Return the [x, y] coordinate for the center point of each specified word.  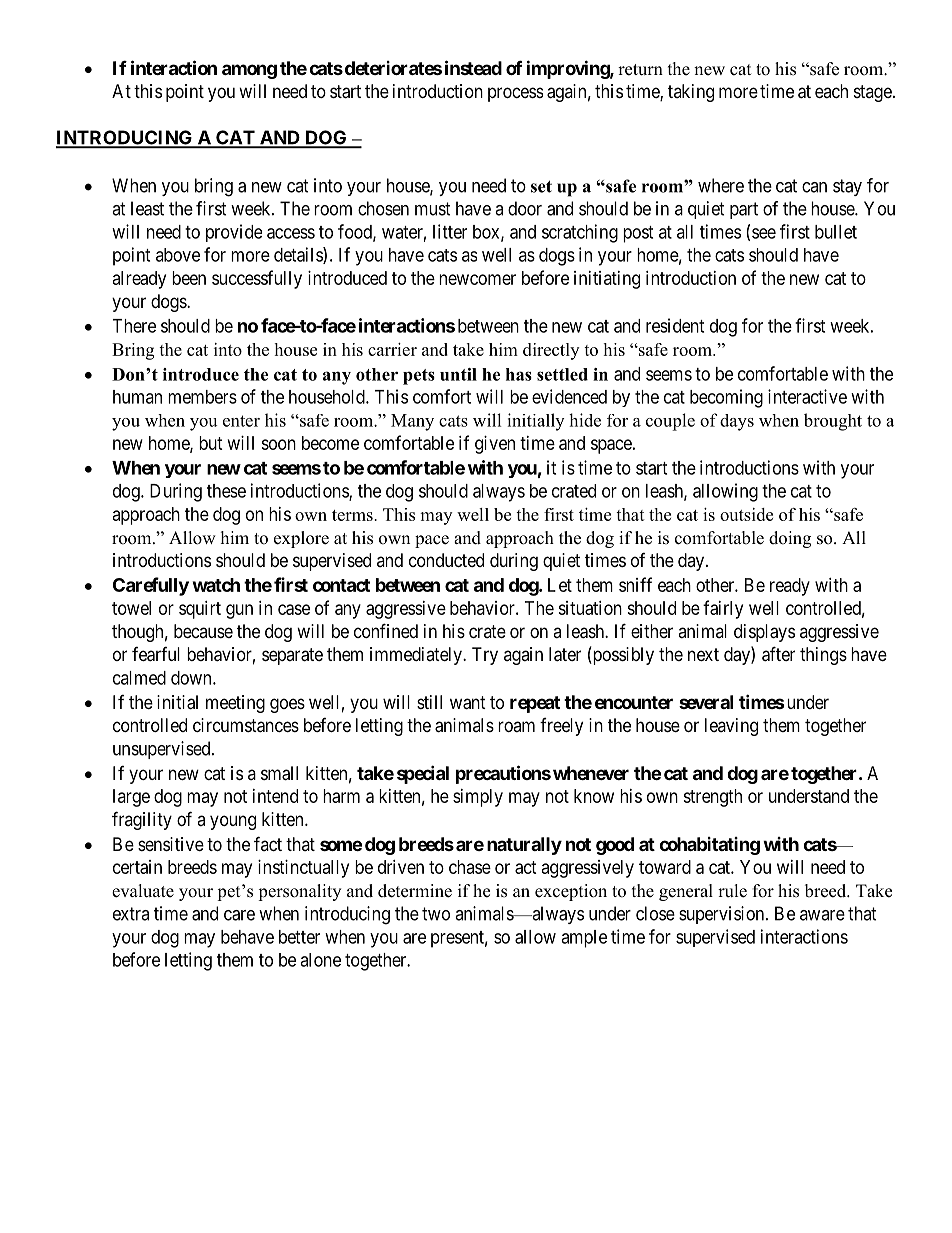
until [458, 374]
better [299, 937]
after [778, 654]
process [515, 94]
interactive [807, 396]
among [249, 71]
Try [485, 656]
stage [873, 93]
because [203, 631]
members [202, 397]
